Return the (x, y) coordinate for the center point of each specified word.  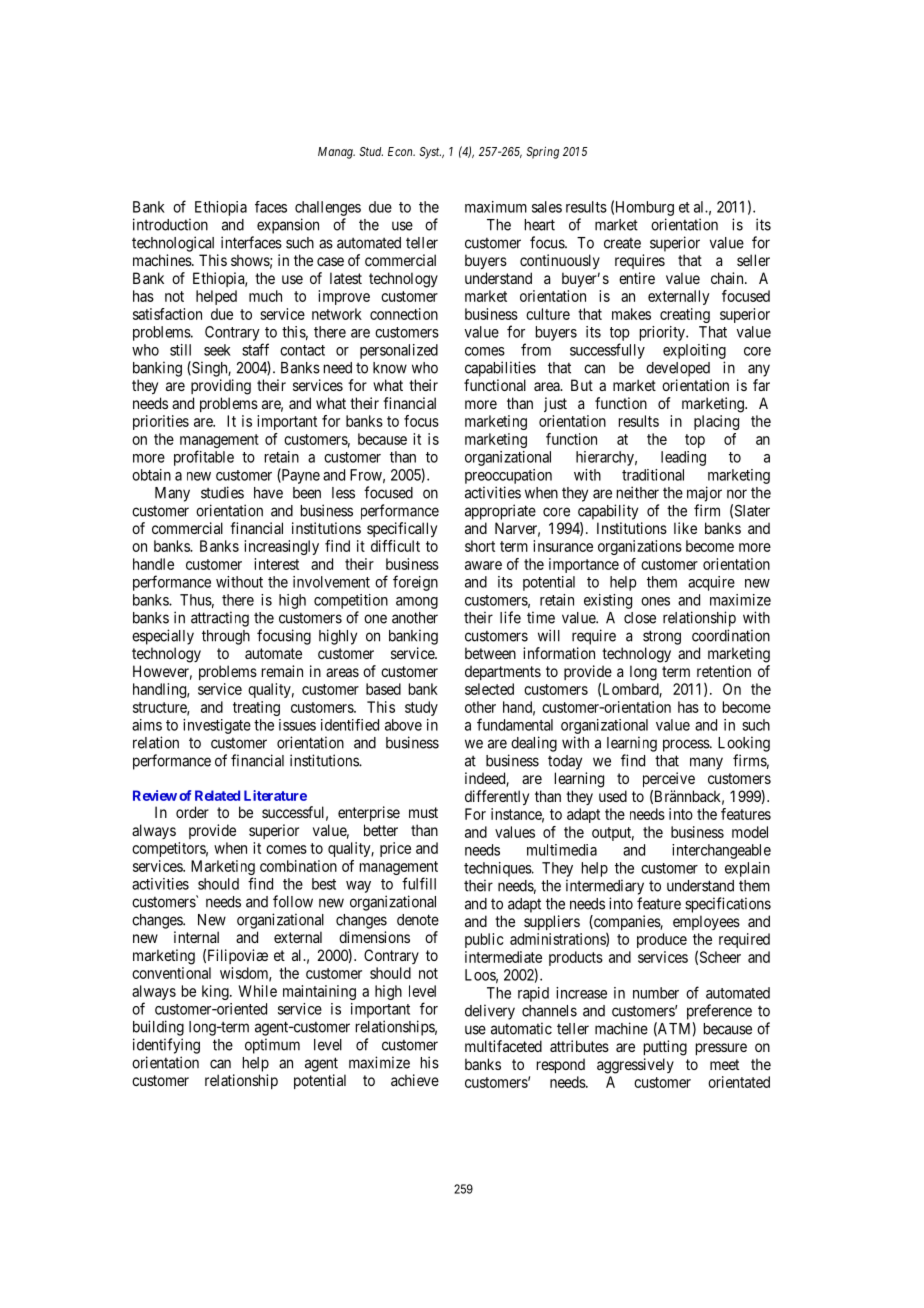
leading (683, 458)
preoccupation (508, 476)
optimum (272, 1046)
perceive (669, 779)
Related (217, 795)
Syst (430, 153)
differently (497, 797)
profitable (204, 458)
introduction (170, 224)
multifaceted (503, 1046)
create (622, 243)
